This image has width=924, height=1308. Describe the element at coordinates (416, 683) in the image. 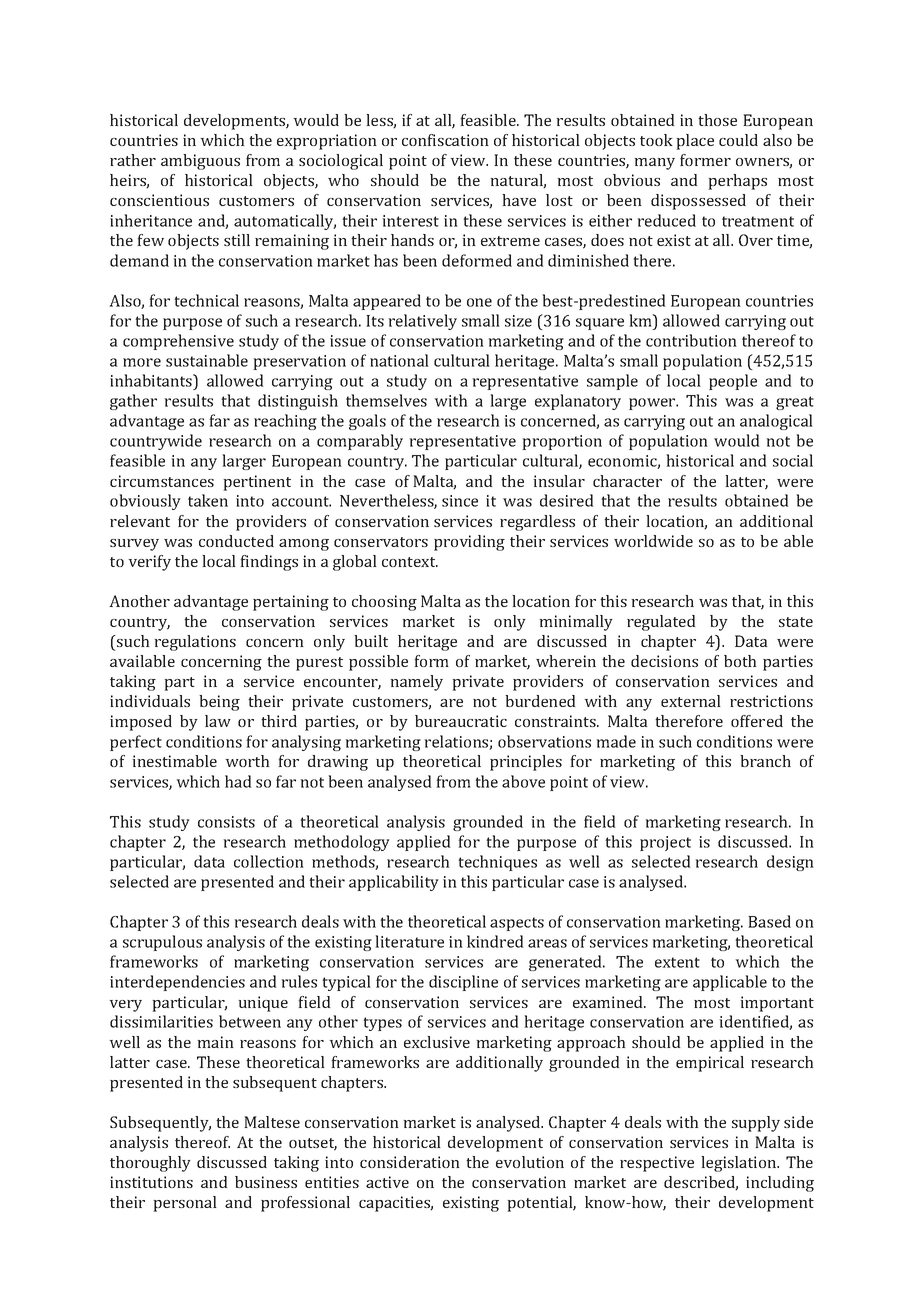

I see `namely` at that location.
